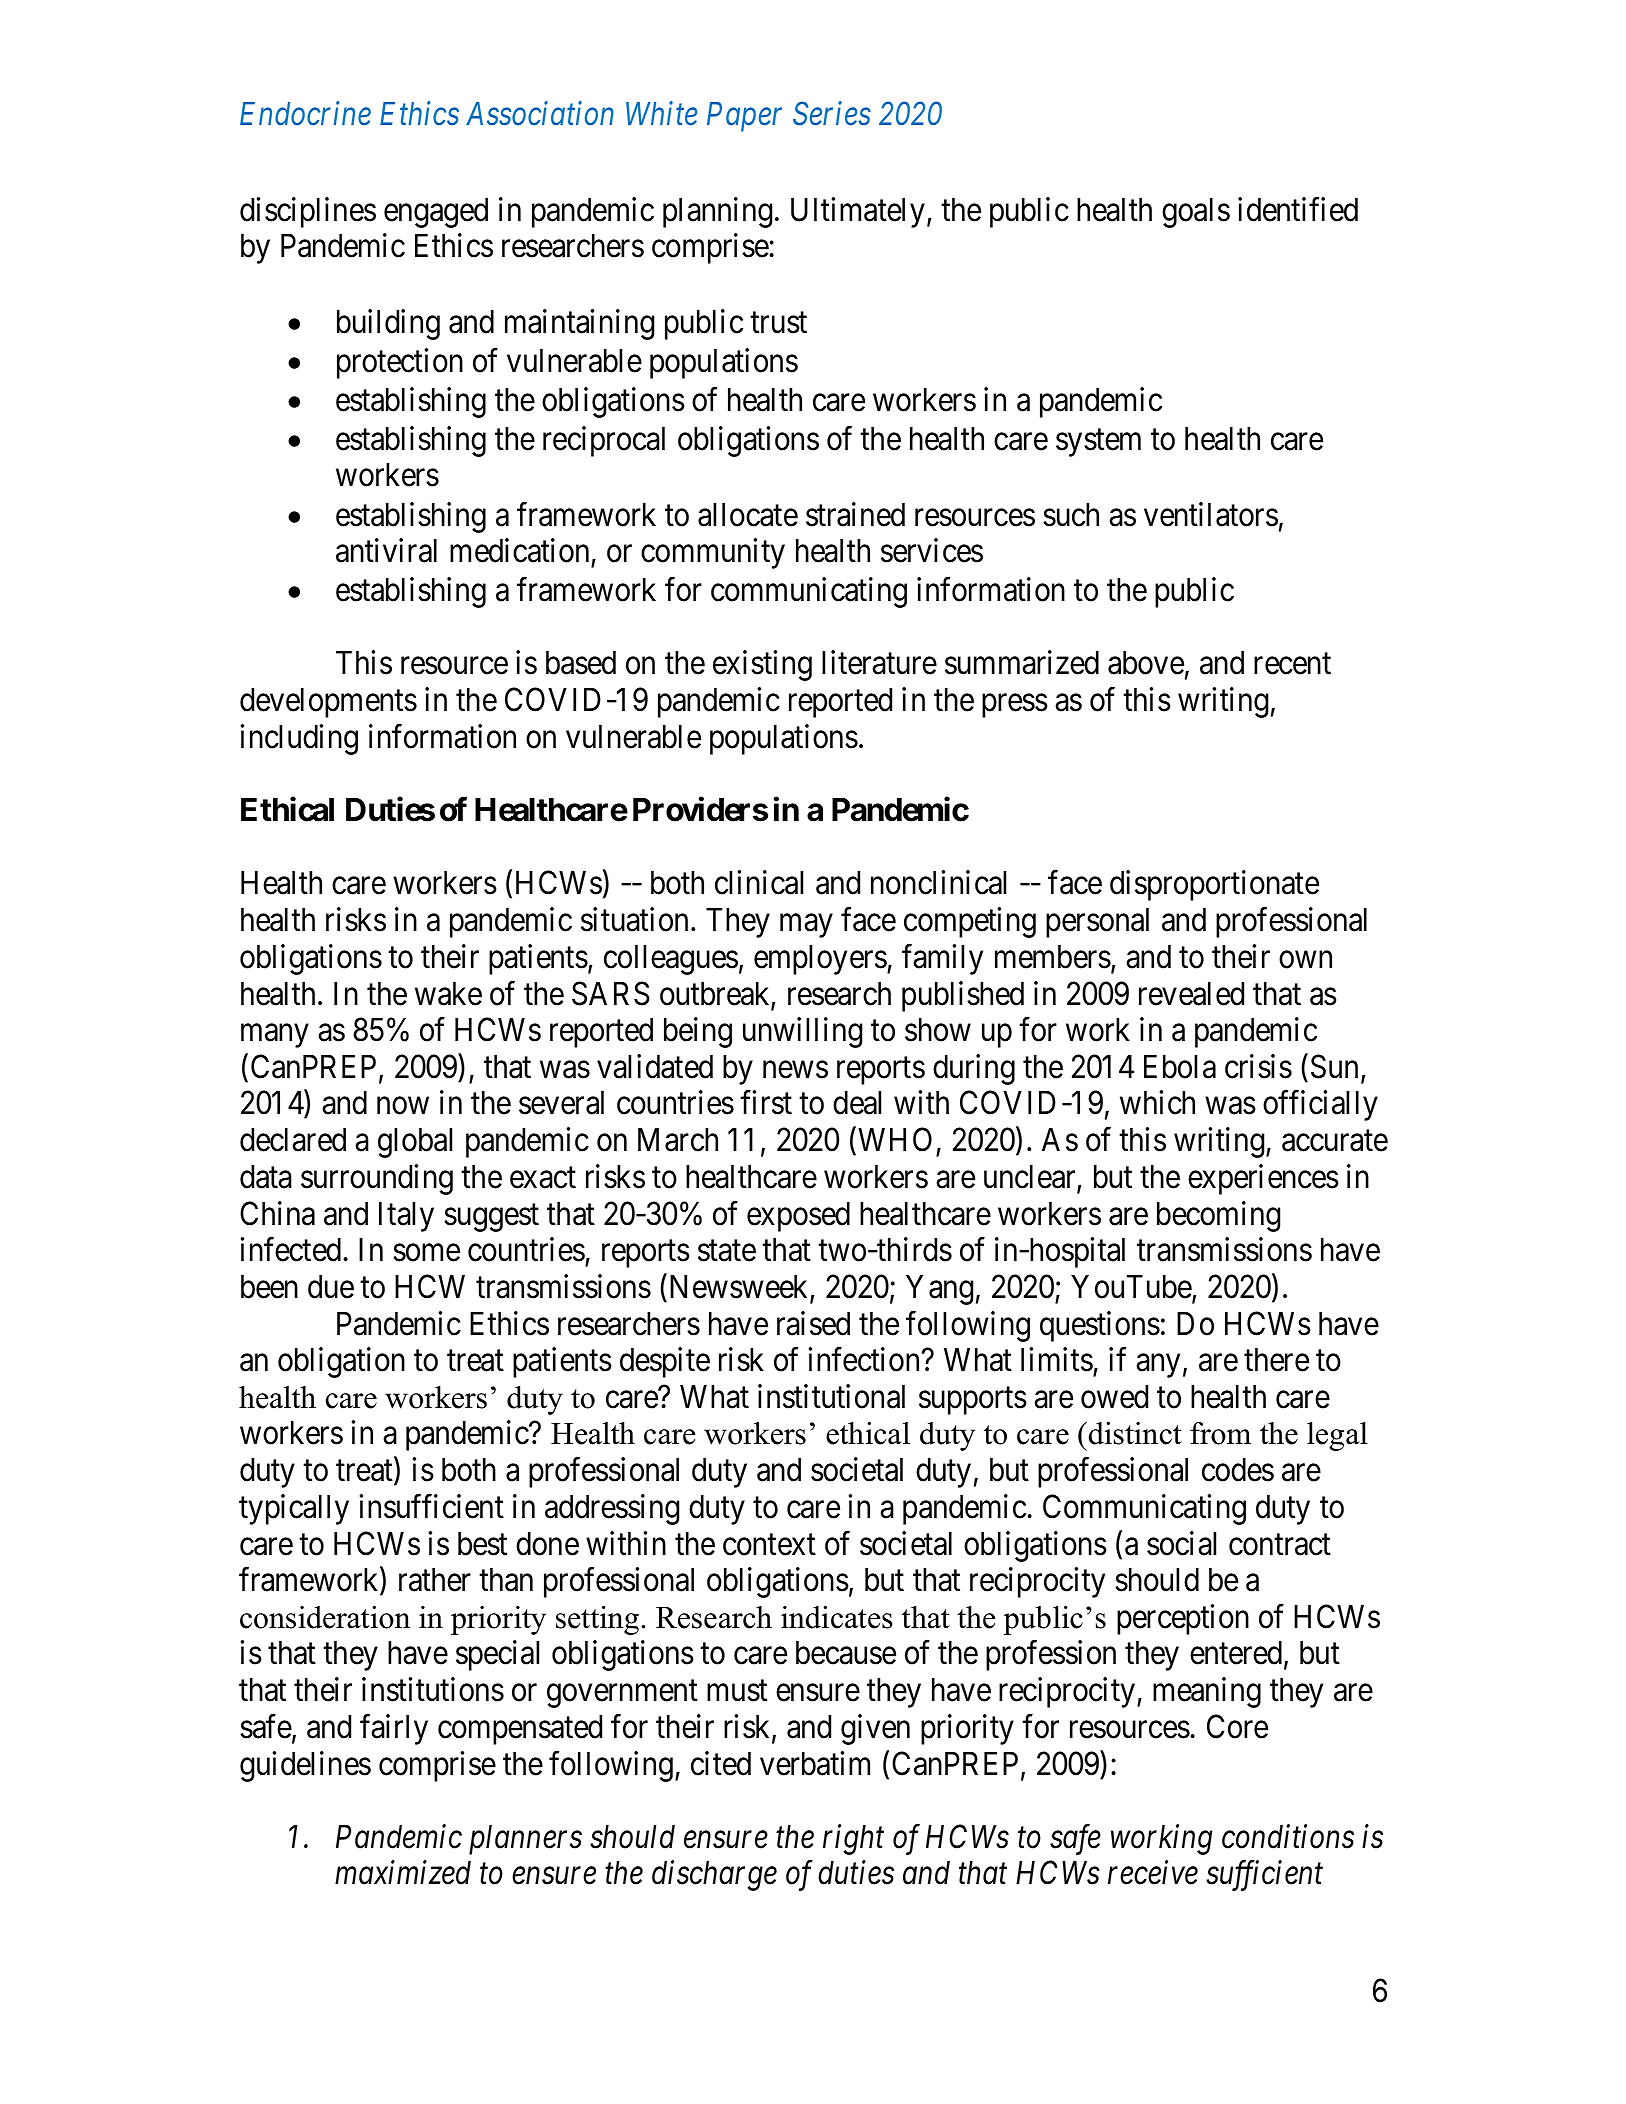 The image size is (1626, 2104). What do you see at coordinates (762, 666) in the screenshot?
I see `existing` at bounding box center [762, 666].
